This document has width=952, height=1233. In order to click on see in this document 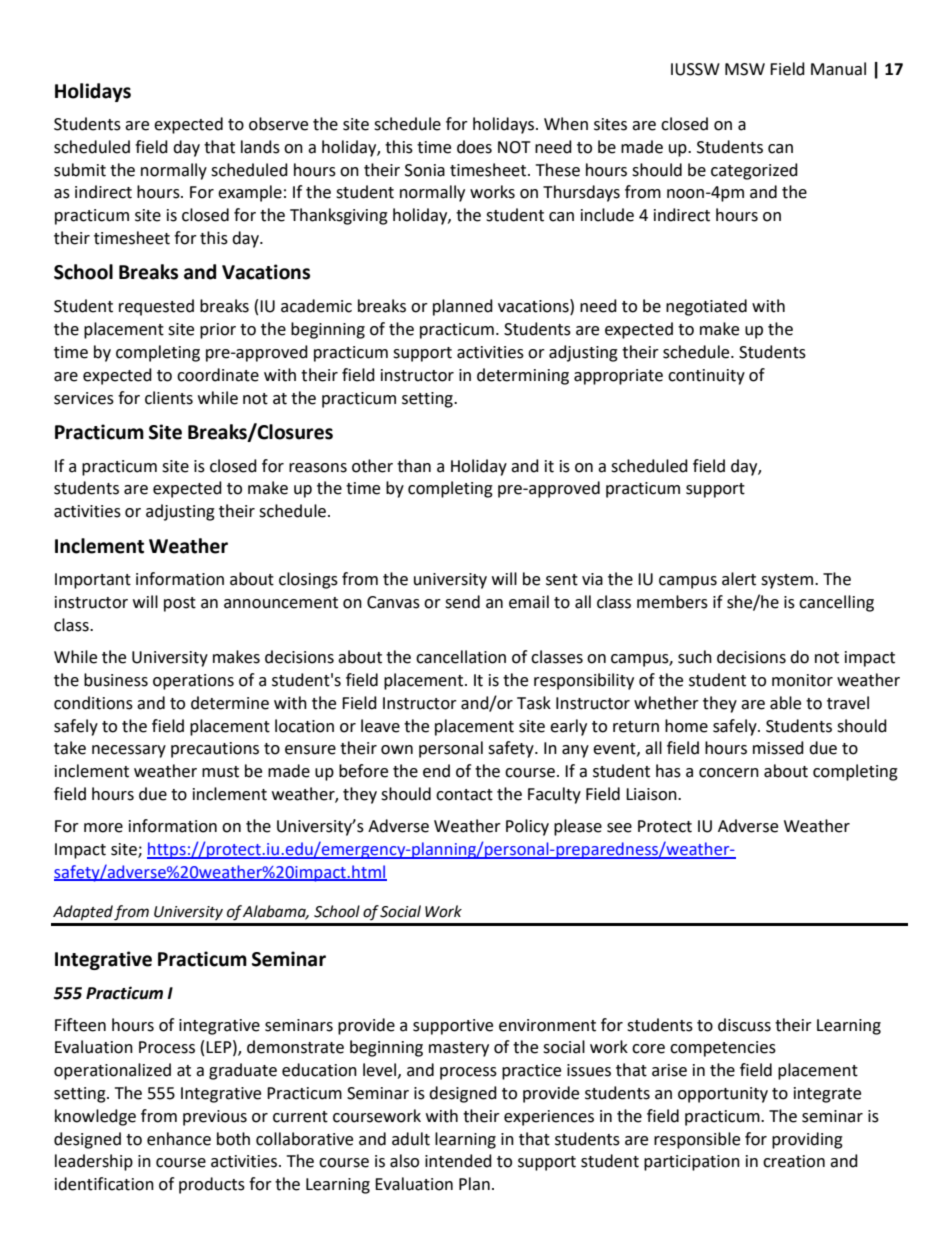, I will do `click(619, 828)`.
